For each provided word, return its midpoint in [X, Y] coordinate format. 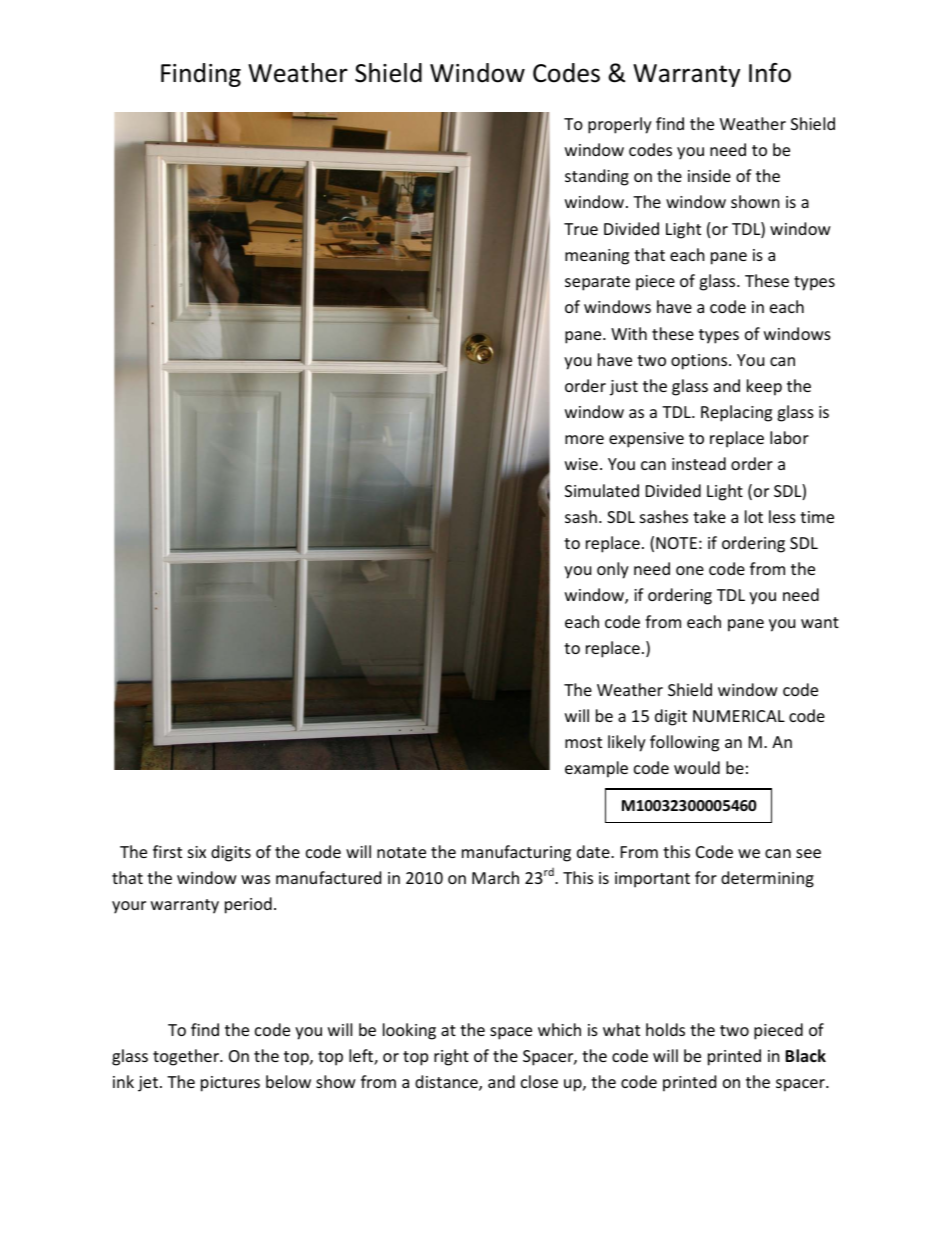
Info [770, 73]
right [451, 1057]
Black [805, 1055]
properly [620, 125]
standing [597, 177]
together [187, 1057]
